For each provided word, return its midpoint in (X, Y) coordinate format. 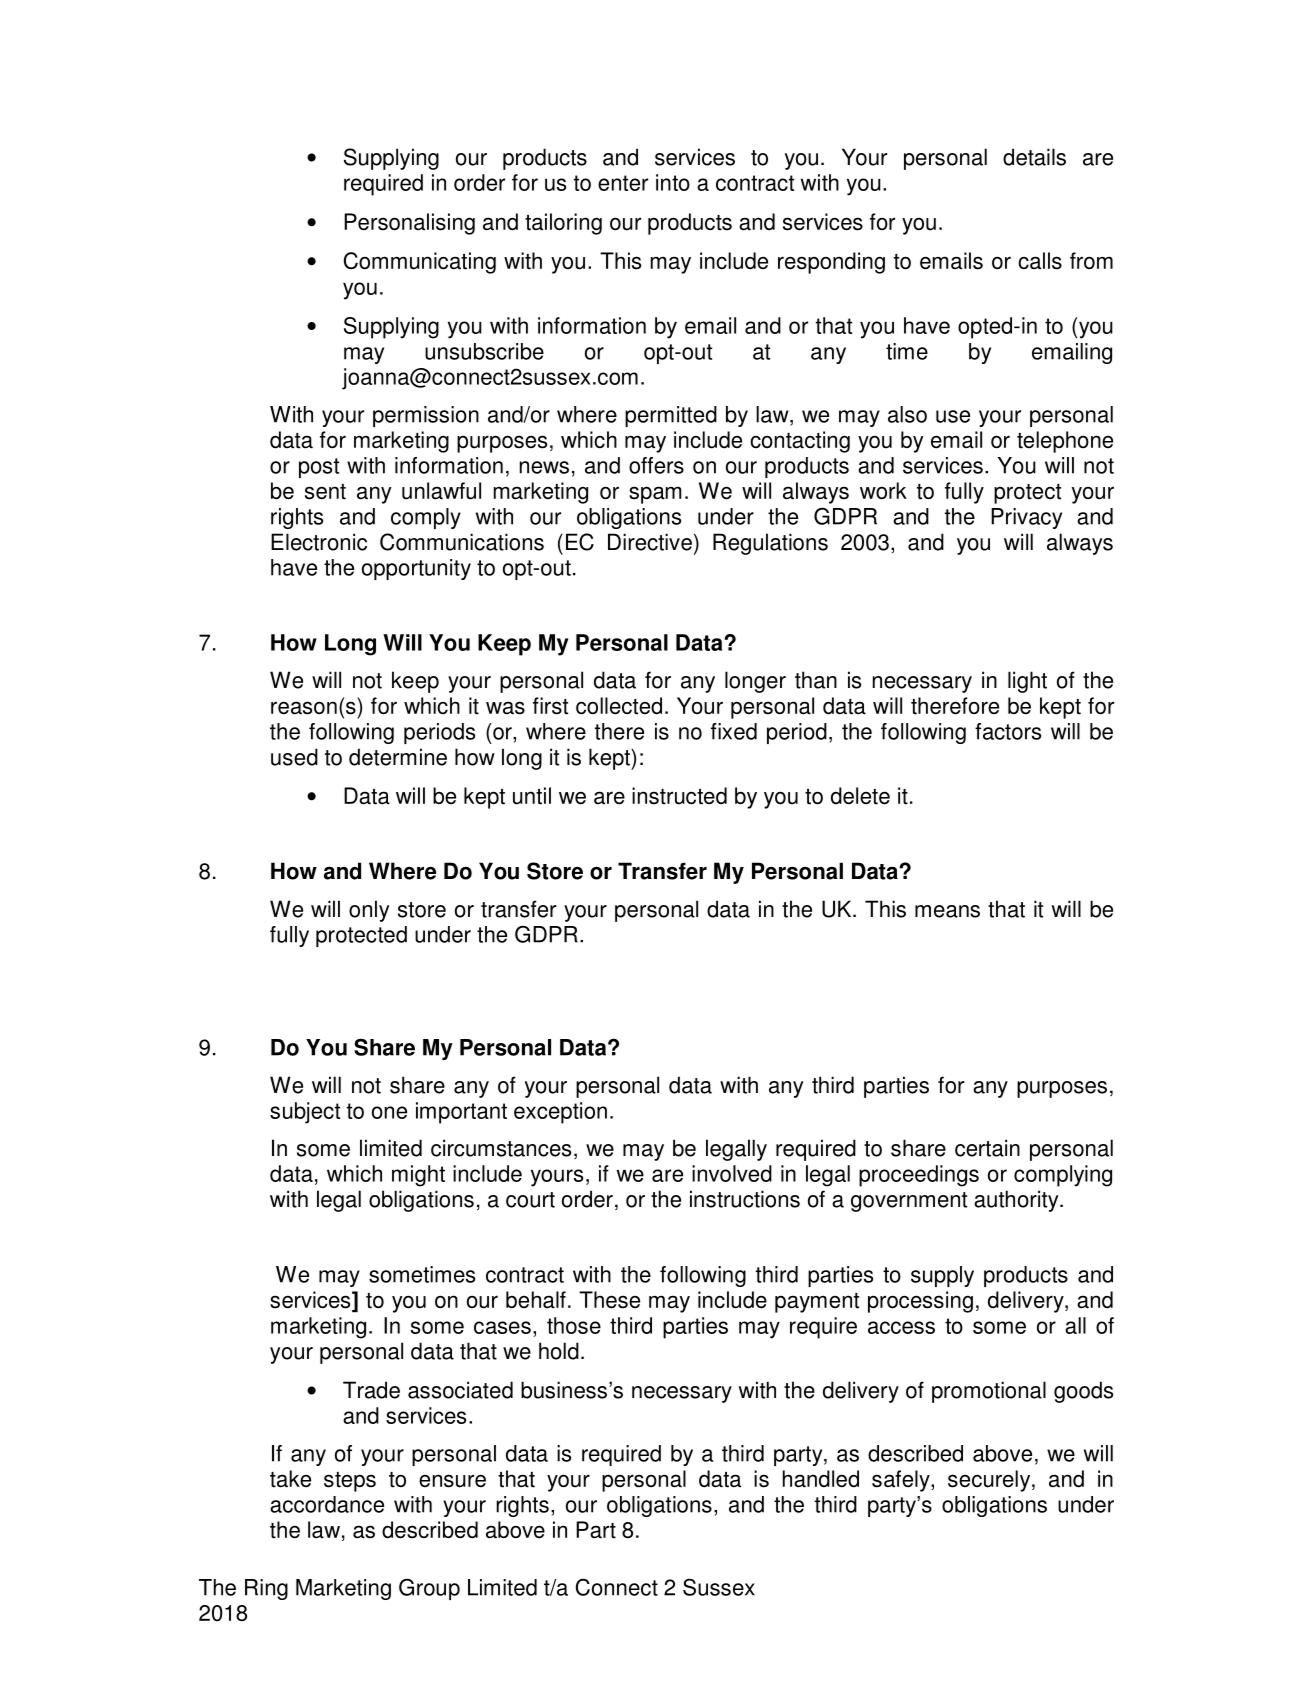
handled (821, 1479)
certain (987, 1148)
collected (619, 706)
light (1027, 682)
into (673, 182)
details (1034, 157)
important (461, 1113)
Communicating (420, 263)
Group (429, 1589)
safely (902, 1481)
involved (732, 1173)
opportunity (416, 569)
